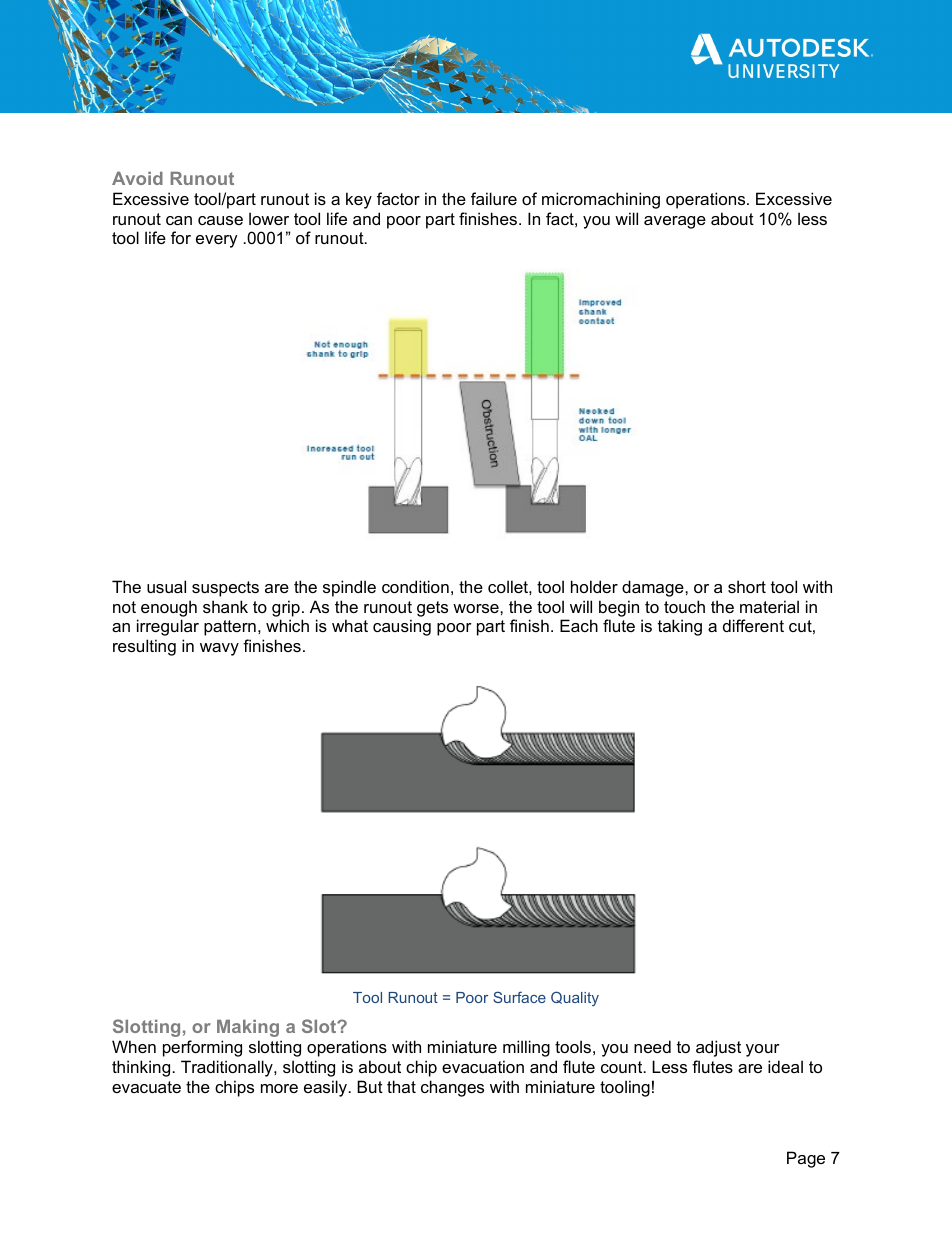  Describe the element at coordinates (415, 586) in the page. I see `condition` at that location.
